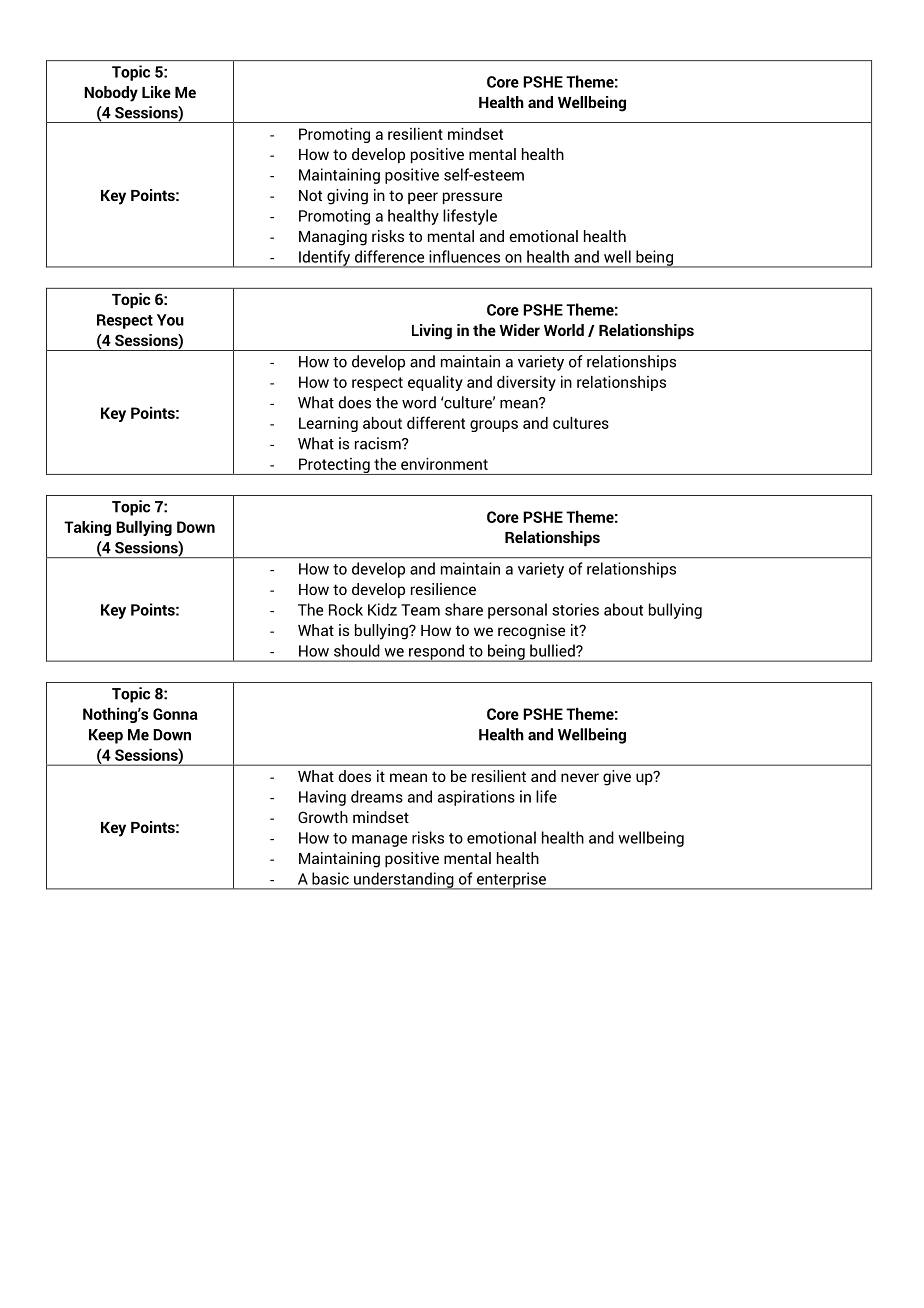 The height and width of the image is (1308, 924). Describe the element at coordinates (379, 841) in the image. I see `manage` at that location.
